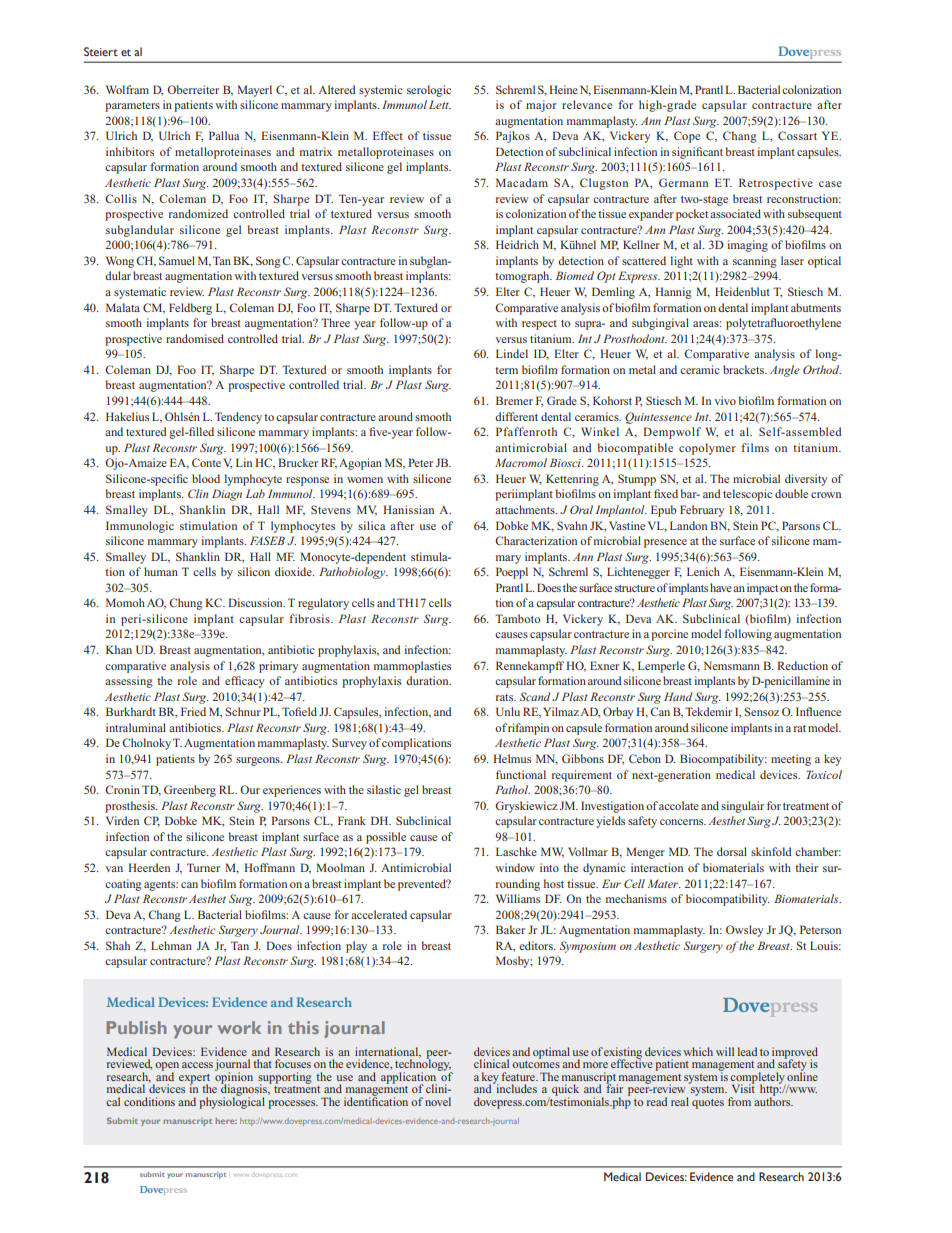 This screenshot has width=952, height=1233. I want to click on Lett, so click(440, 104).
